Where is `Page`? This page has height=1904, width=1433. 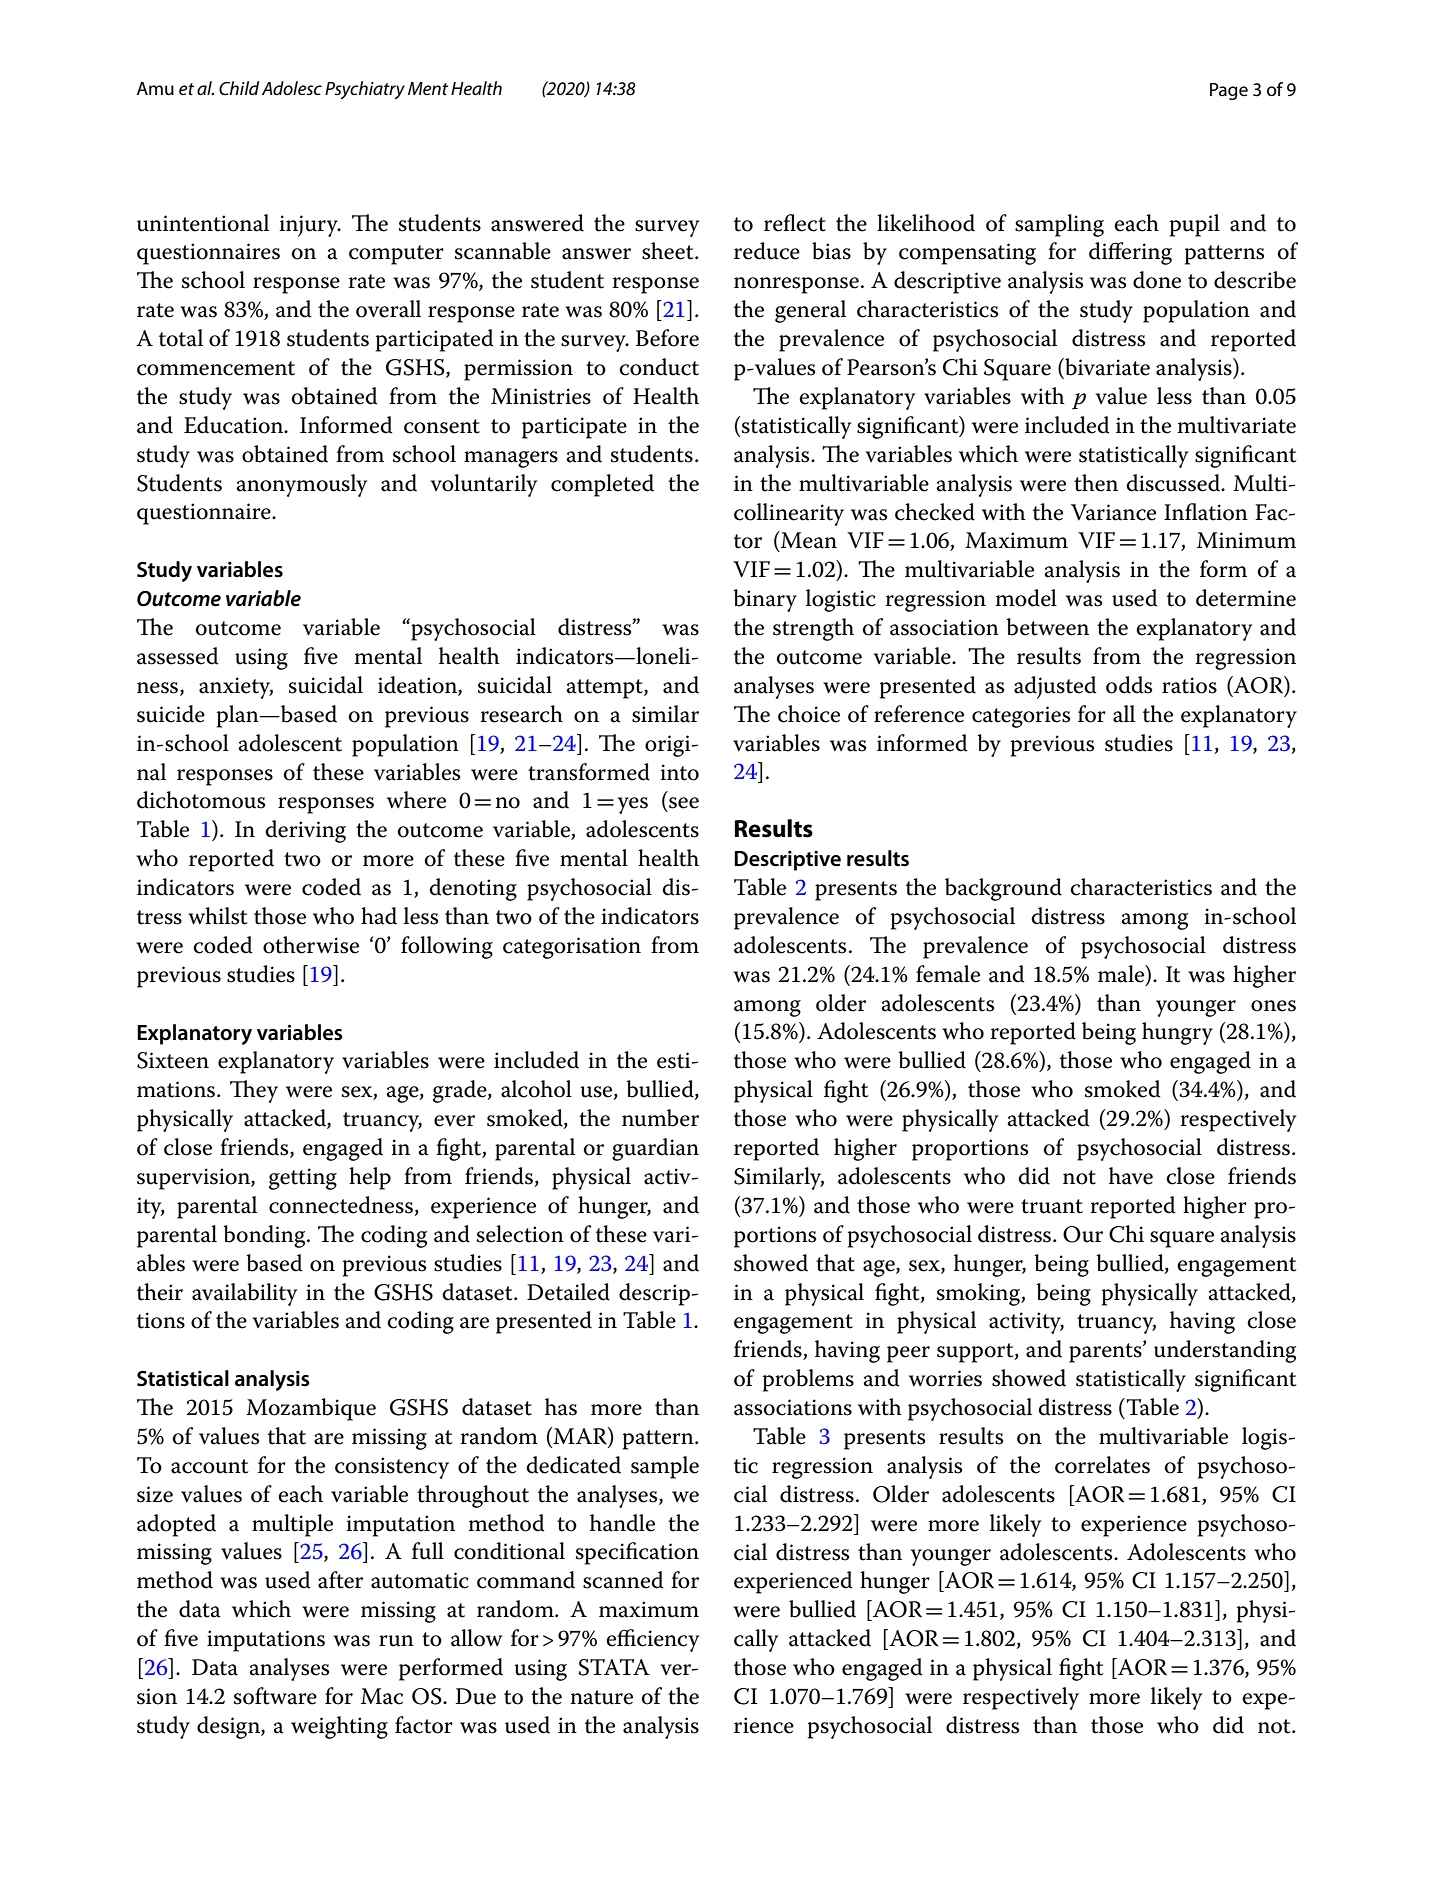
Page is located at coordinates (1229, 91).
